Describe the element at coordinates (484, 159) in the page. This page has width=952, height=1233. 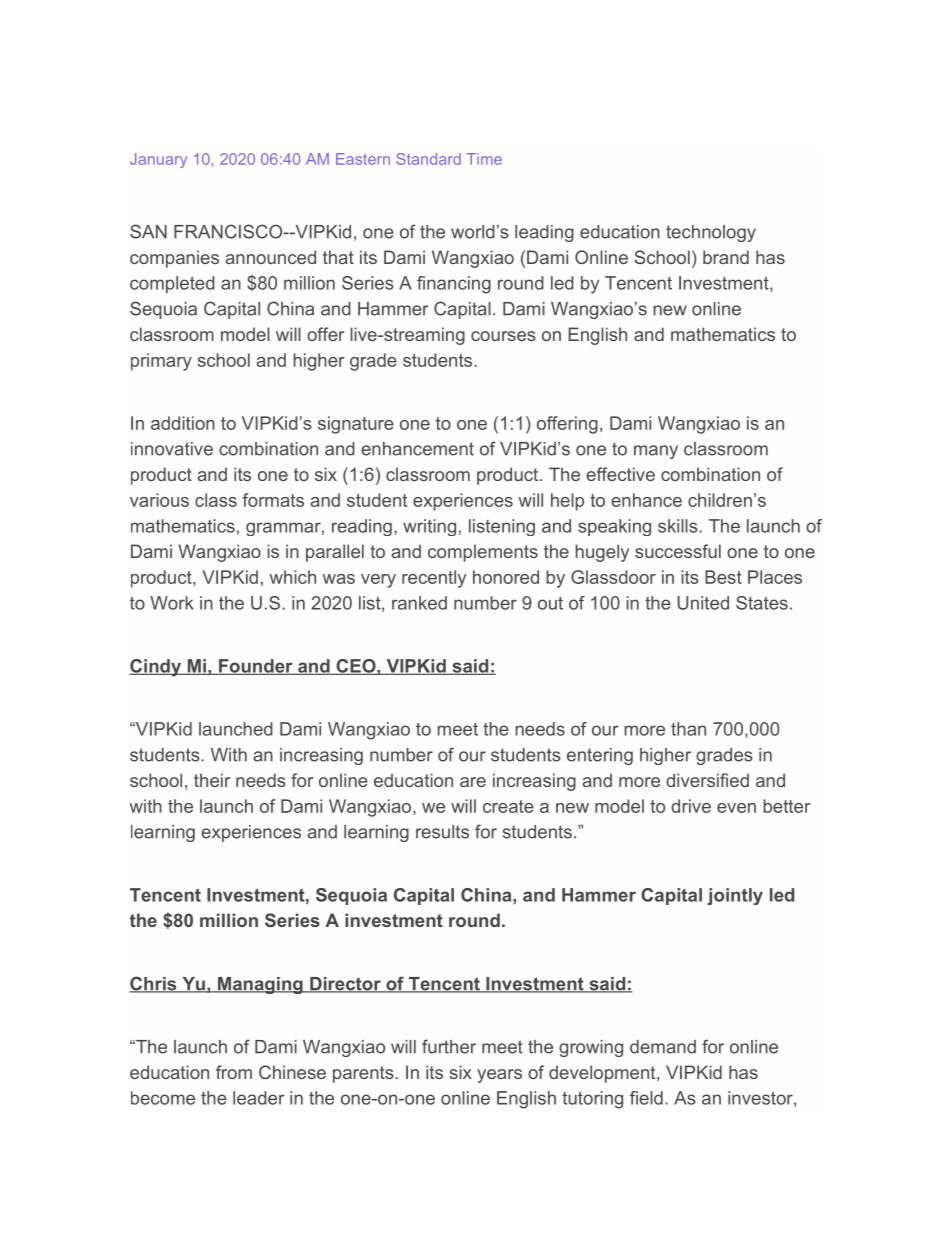
I see `Time` at that location.
